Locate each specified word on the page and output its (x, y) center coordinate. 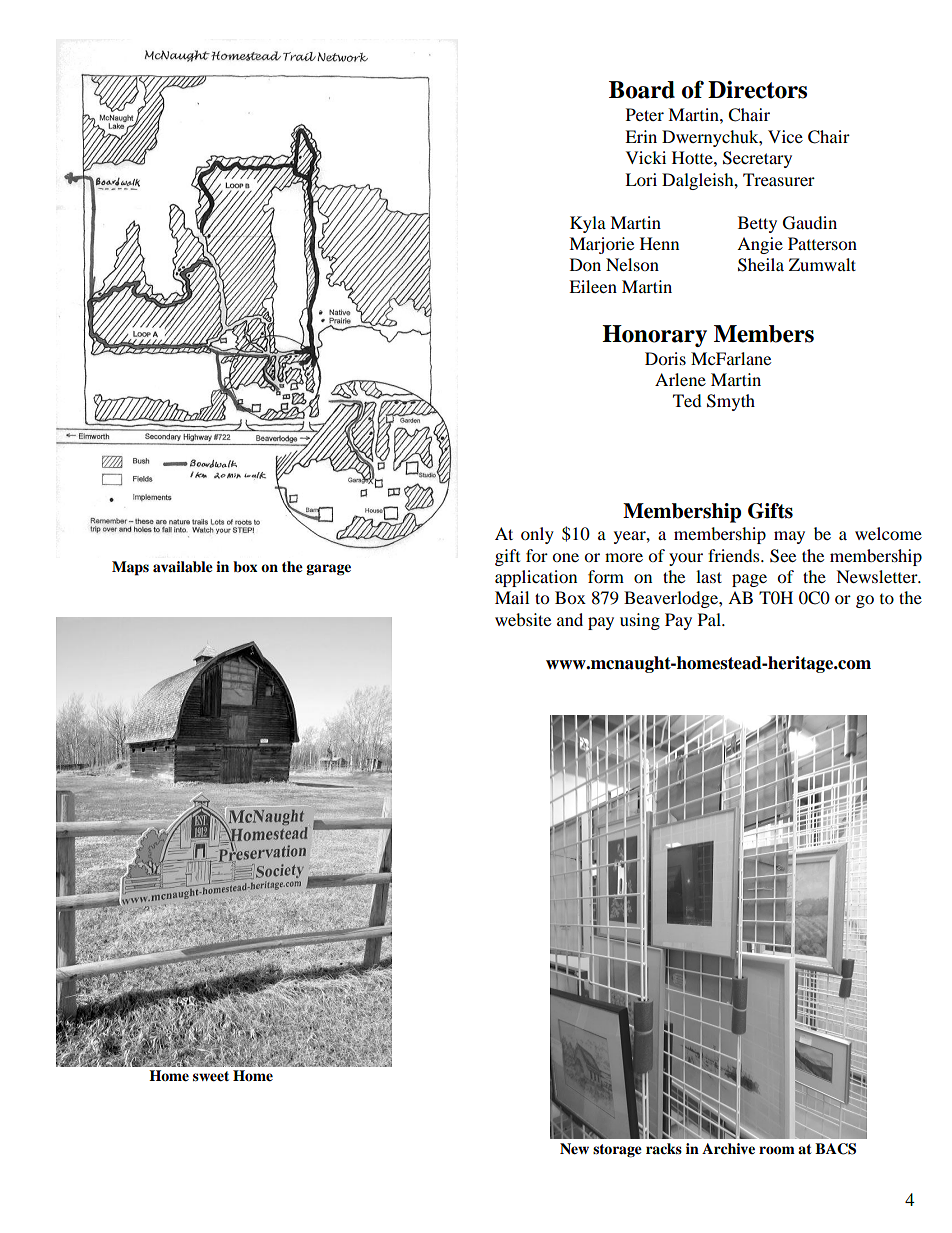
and (570, 619)
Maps (130, 568)
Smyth (731, 402)
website (523, 619)
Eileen (593, 286)
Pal (710, 619)
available (183, 567)
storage (617, 1151)
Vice (785, 136)
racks (664, 1148)
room (777, 1150)
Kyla (588, 224)
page (749, 580)
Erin (641, 136)
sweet (211, 1076)
